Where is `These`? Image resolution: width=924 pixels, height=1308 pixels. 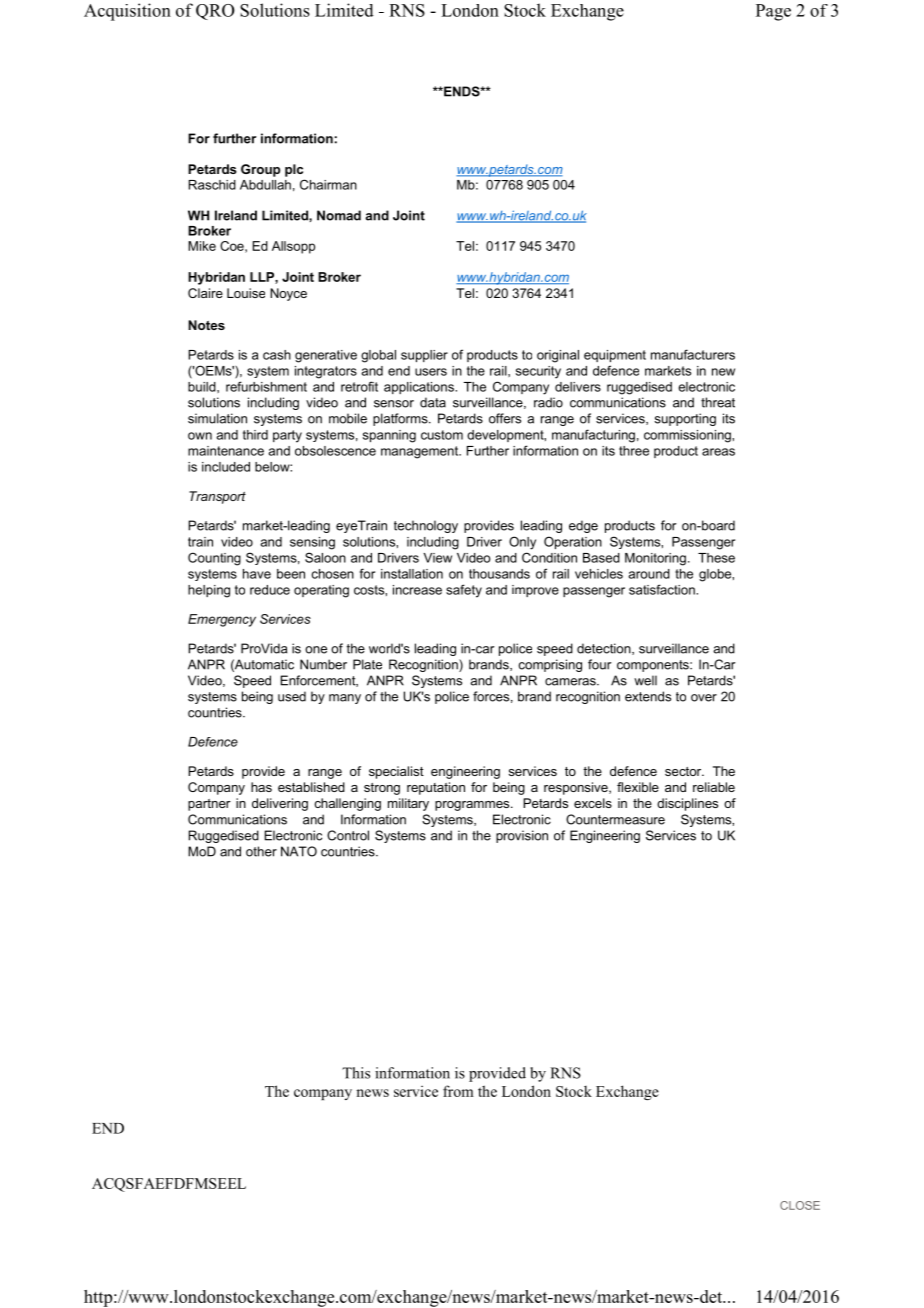 These is located at coordinates (716, 558).
